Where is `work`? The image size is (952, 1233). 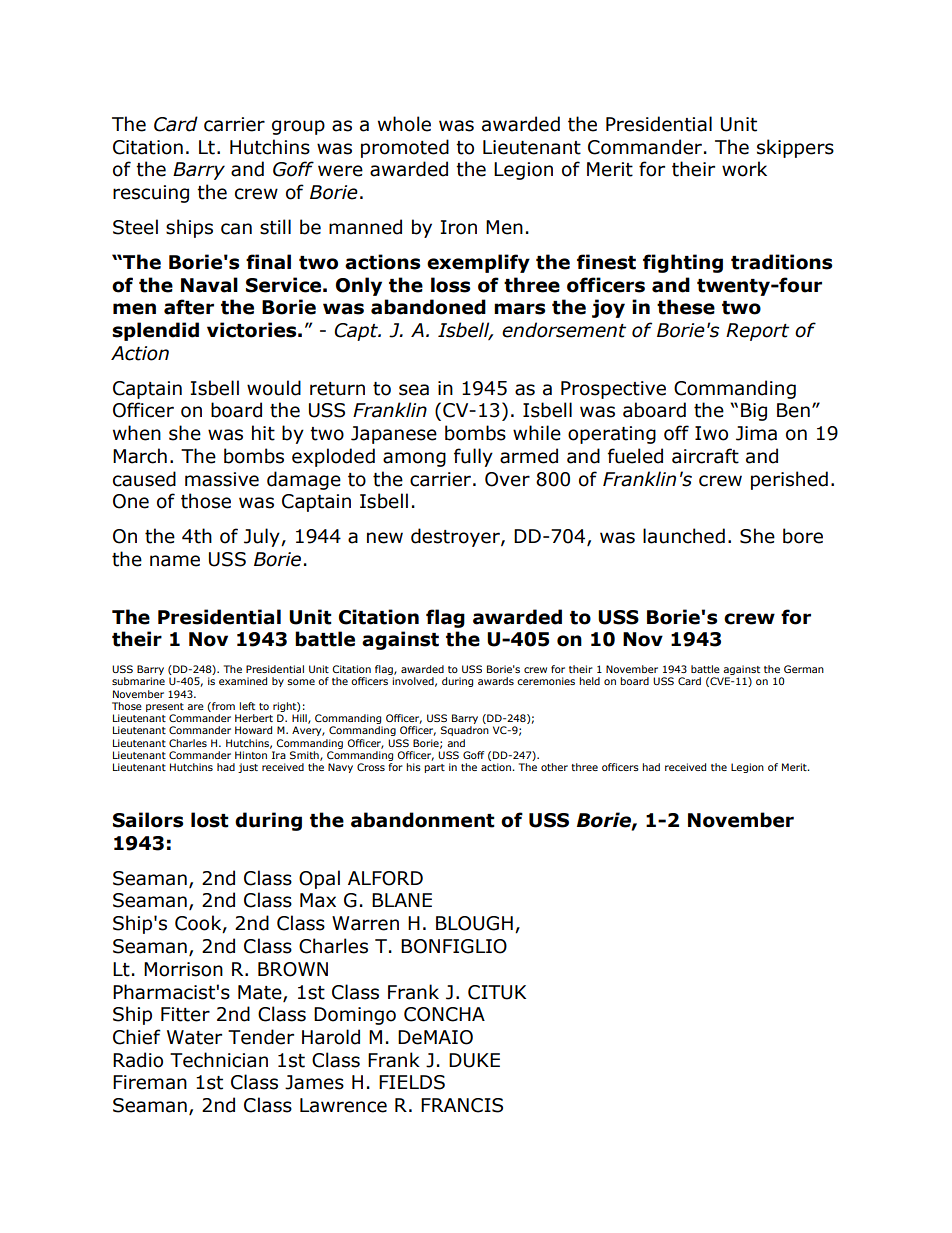
work is located at coordinates (744, 169).
